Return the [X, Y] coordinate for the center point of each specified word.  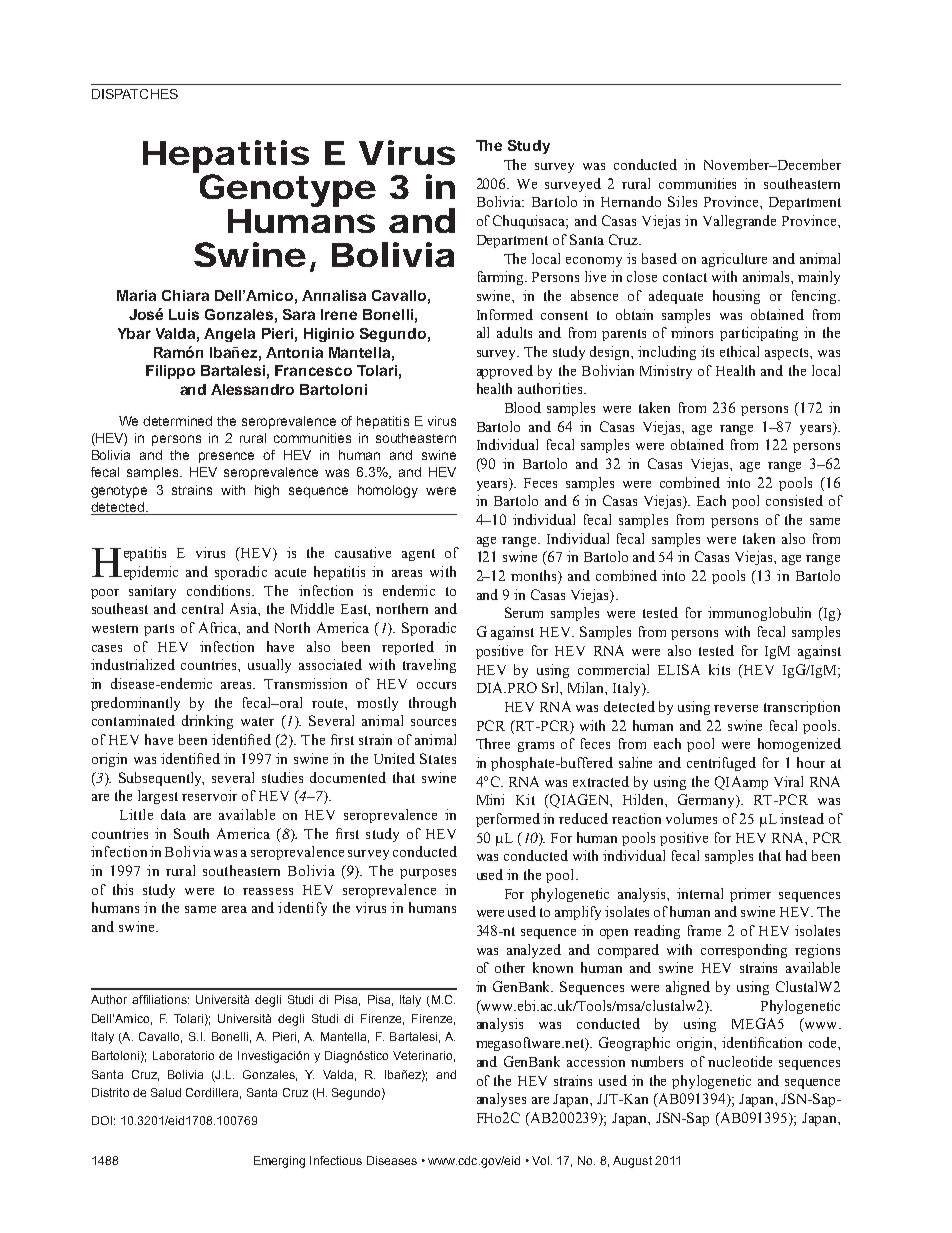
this [123, 889]
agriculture [734, 260]
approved [505, 372]
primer [750, 895]
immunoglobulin [759, 614]
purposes [428, 874]
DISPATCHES [135, 94]
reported [408, 648]
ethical [739, 351]
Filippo [170, 372]
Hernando [631, 201]
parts [159, 630]
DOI [102, 1120]
